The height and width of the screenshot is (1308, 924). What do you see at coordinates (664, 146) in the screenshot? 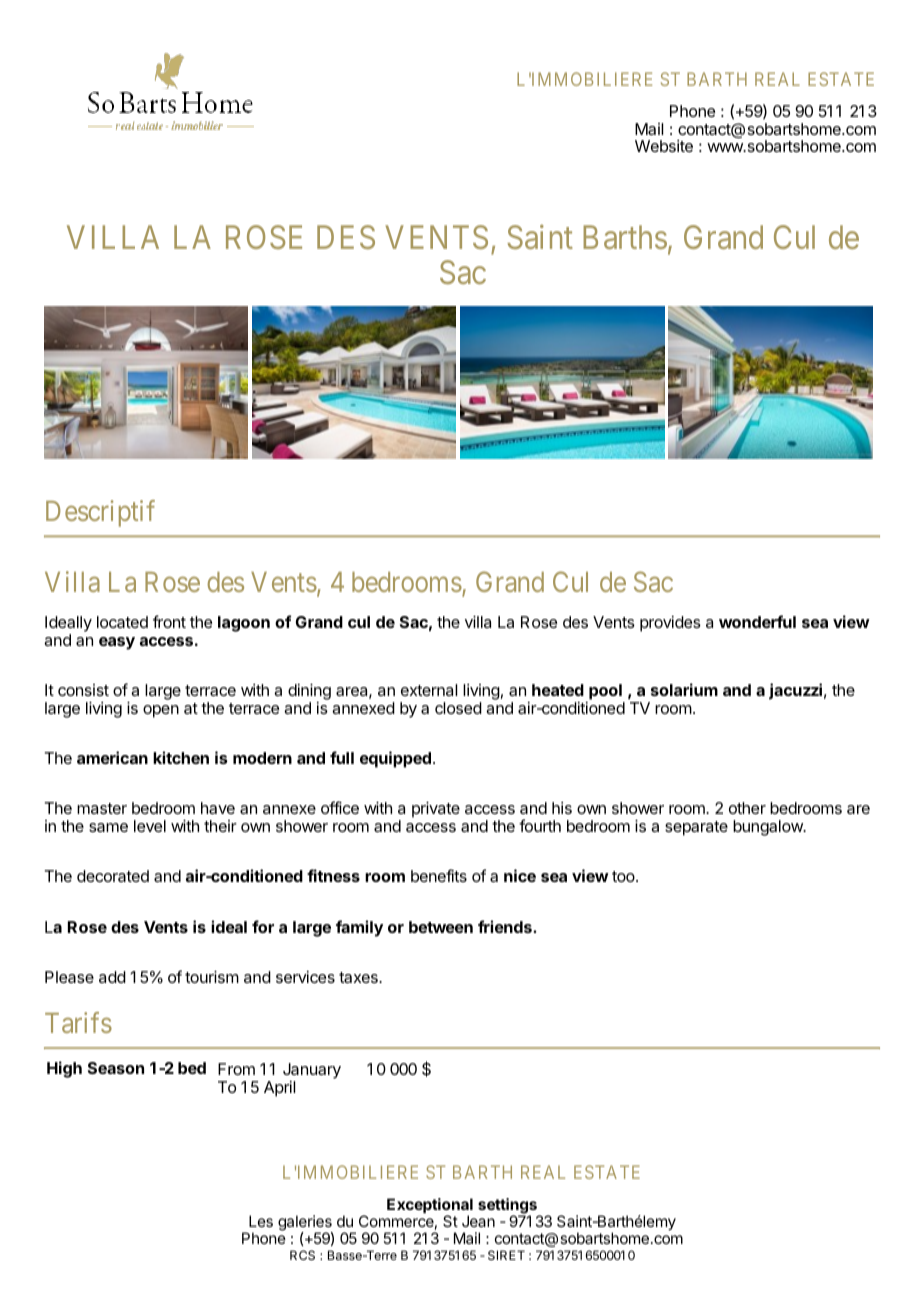
I see `Website` at bounding box center [664, 146].
